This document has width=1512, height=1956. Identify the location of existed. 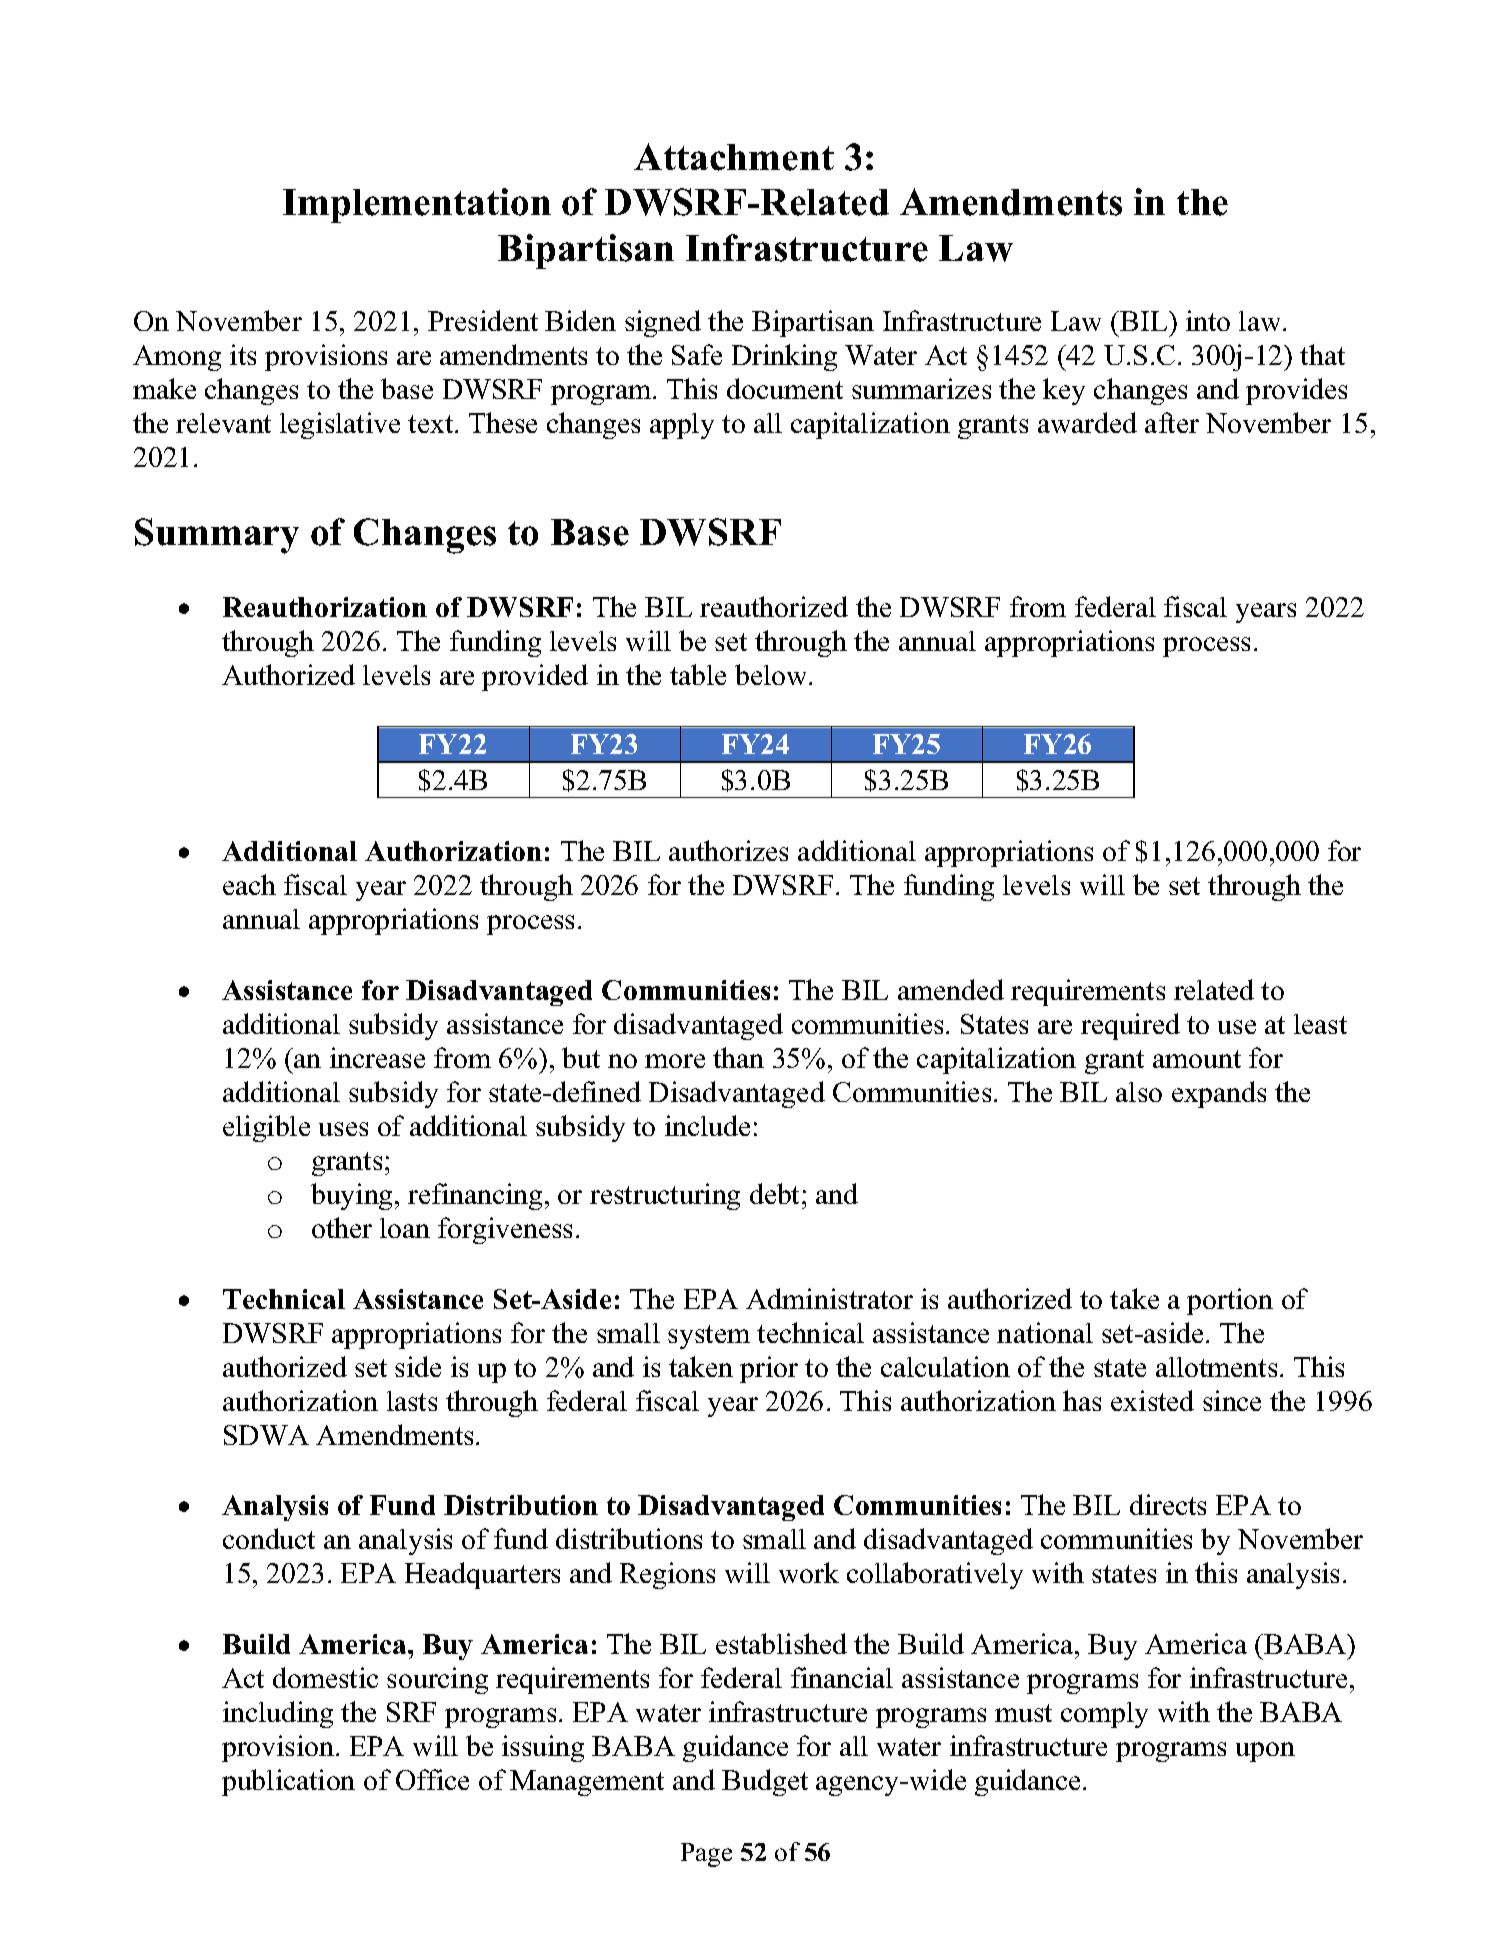
(1152, 1400).
